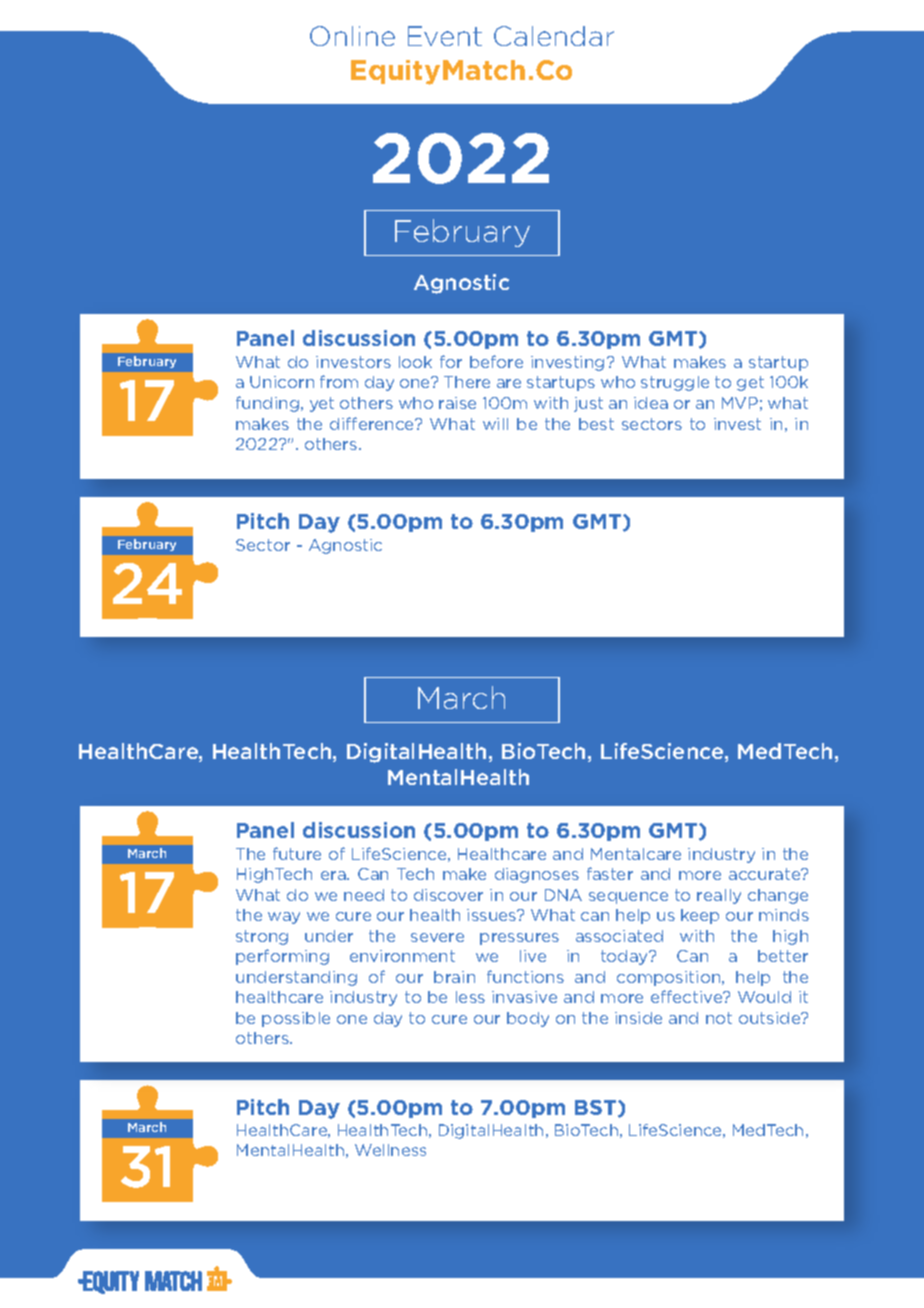  What do you see at coordinates (597, 1108) in the screenshot?
I see `BST` at bounding box center [597, 1108].
